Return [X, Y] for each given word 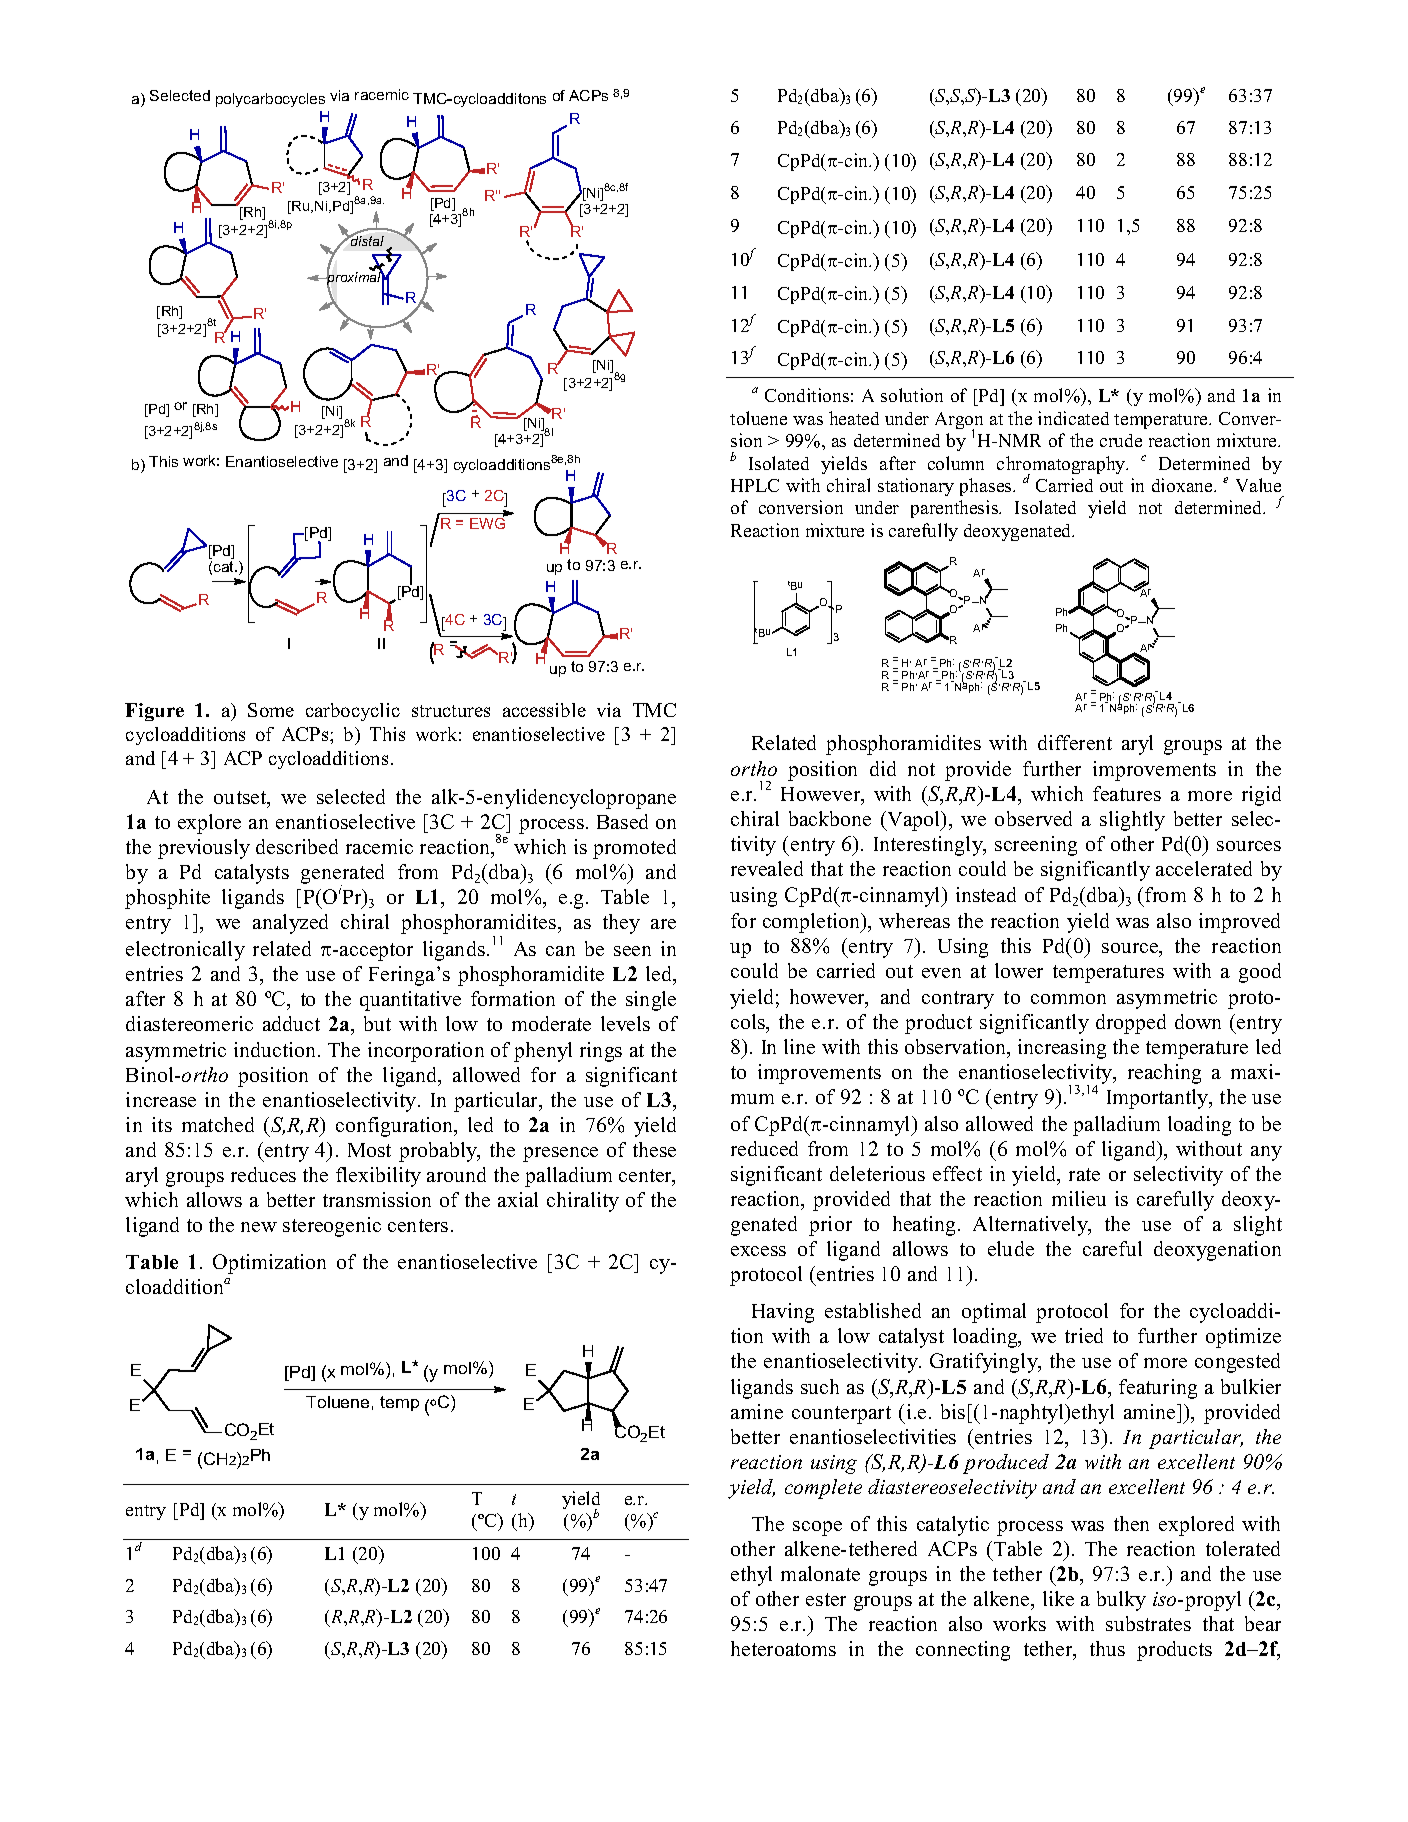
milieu [1079, 1198]
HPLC [755, 485]
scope [817, 1528]
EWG [487, 522]
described [297, 846]
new [259, 1227]
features [1127, 793]
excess [758, 1251]
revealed [767, 868]
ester [826, 1599]
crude [1121, 440]
